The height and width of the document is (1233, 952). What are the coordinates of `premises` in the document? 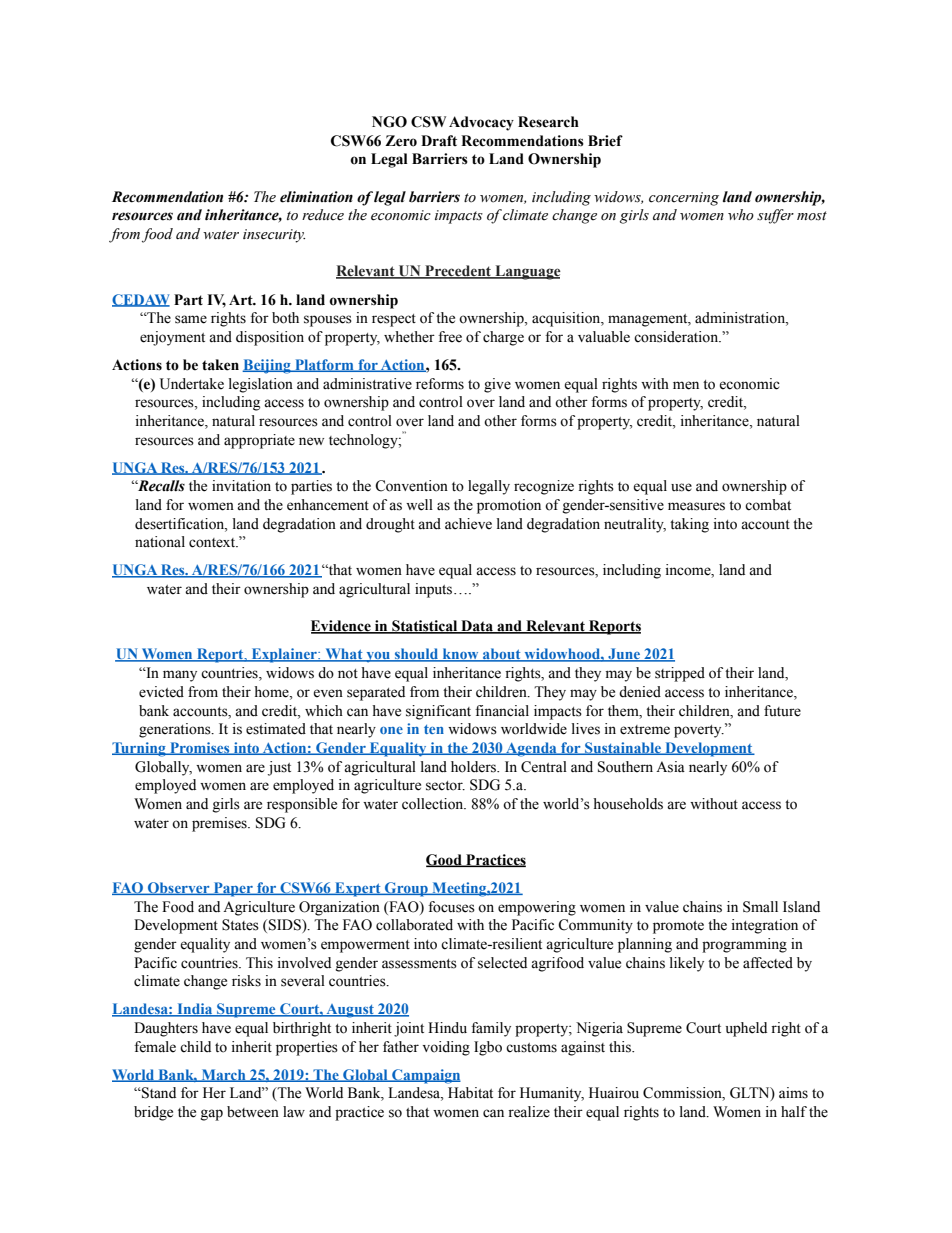 It's located at (220, 824).
